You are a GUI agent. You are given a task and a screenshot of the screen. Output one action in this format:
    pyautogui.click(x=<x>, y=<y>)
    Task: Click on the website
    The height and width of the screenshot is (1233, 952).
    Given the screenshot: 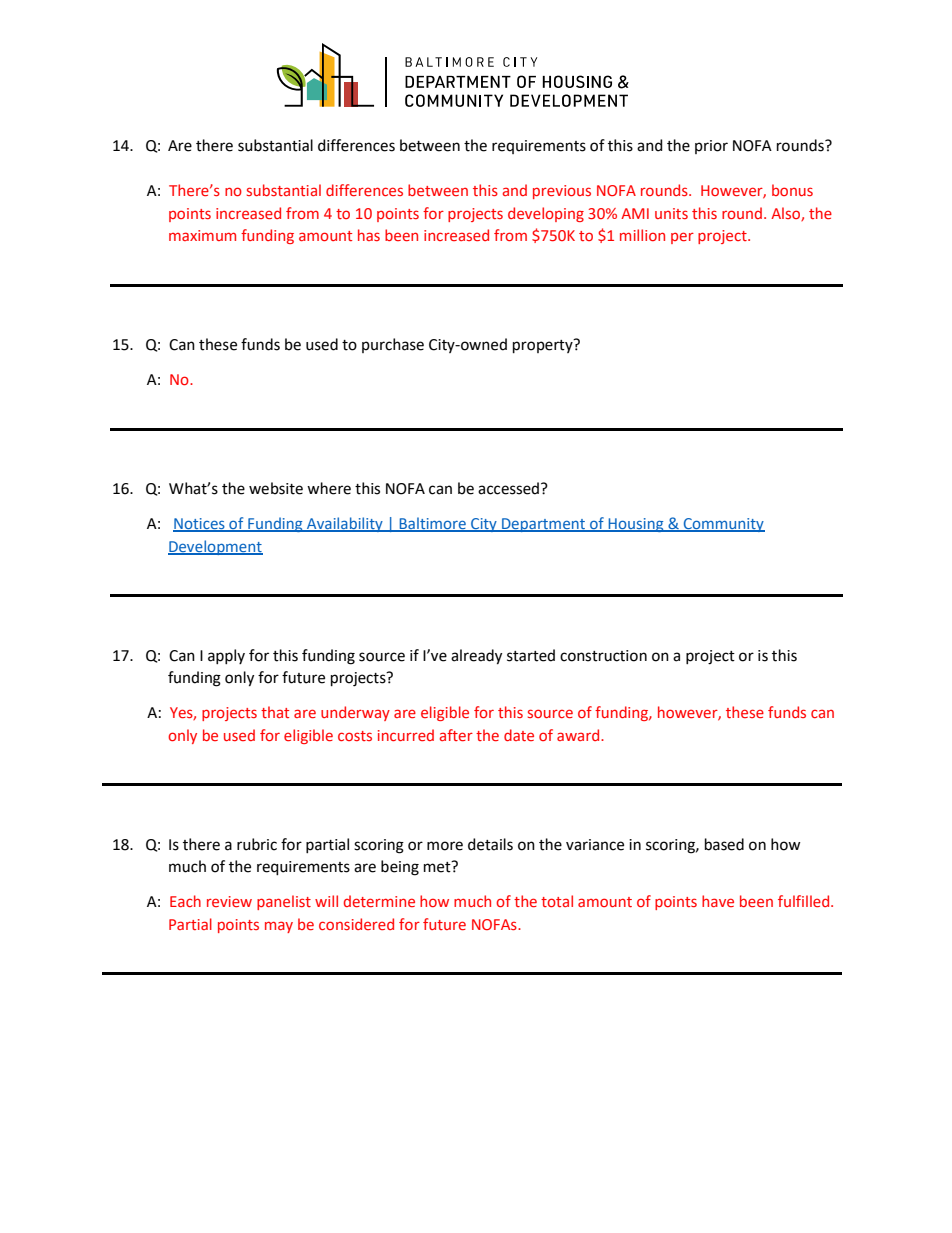 What is the action you would take?
    pyautogui.click(x=276, y=488)
